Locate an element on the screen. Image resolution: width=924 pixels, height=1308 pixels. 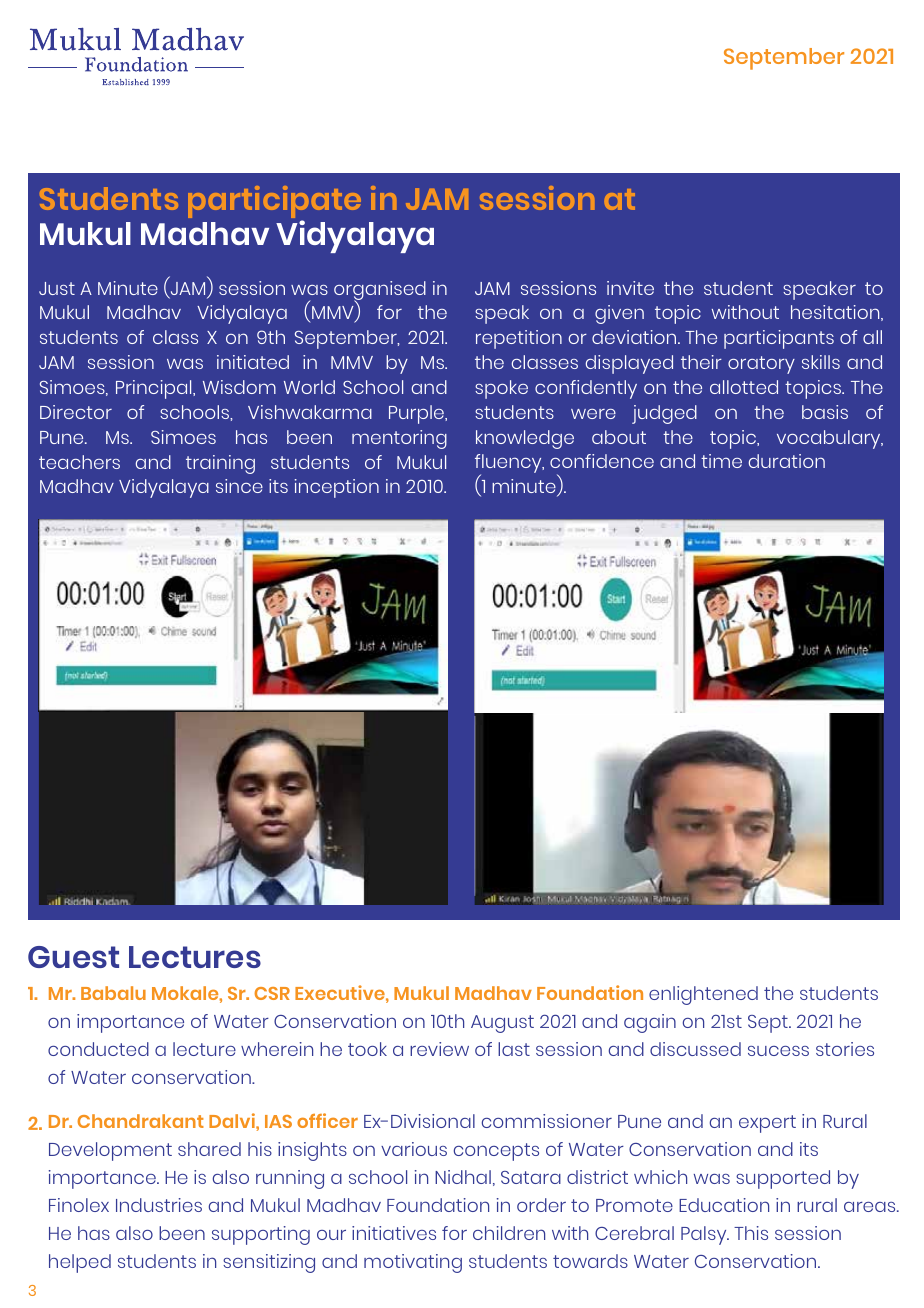
fluency is located at coordinates (509, 465).
